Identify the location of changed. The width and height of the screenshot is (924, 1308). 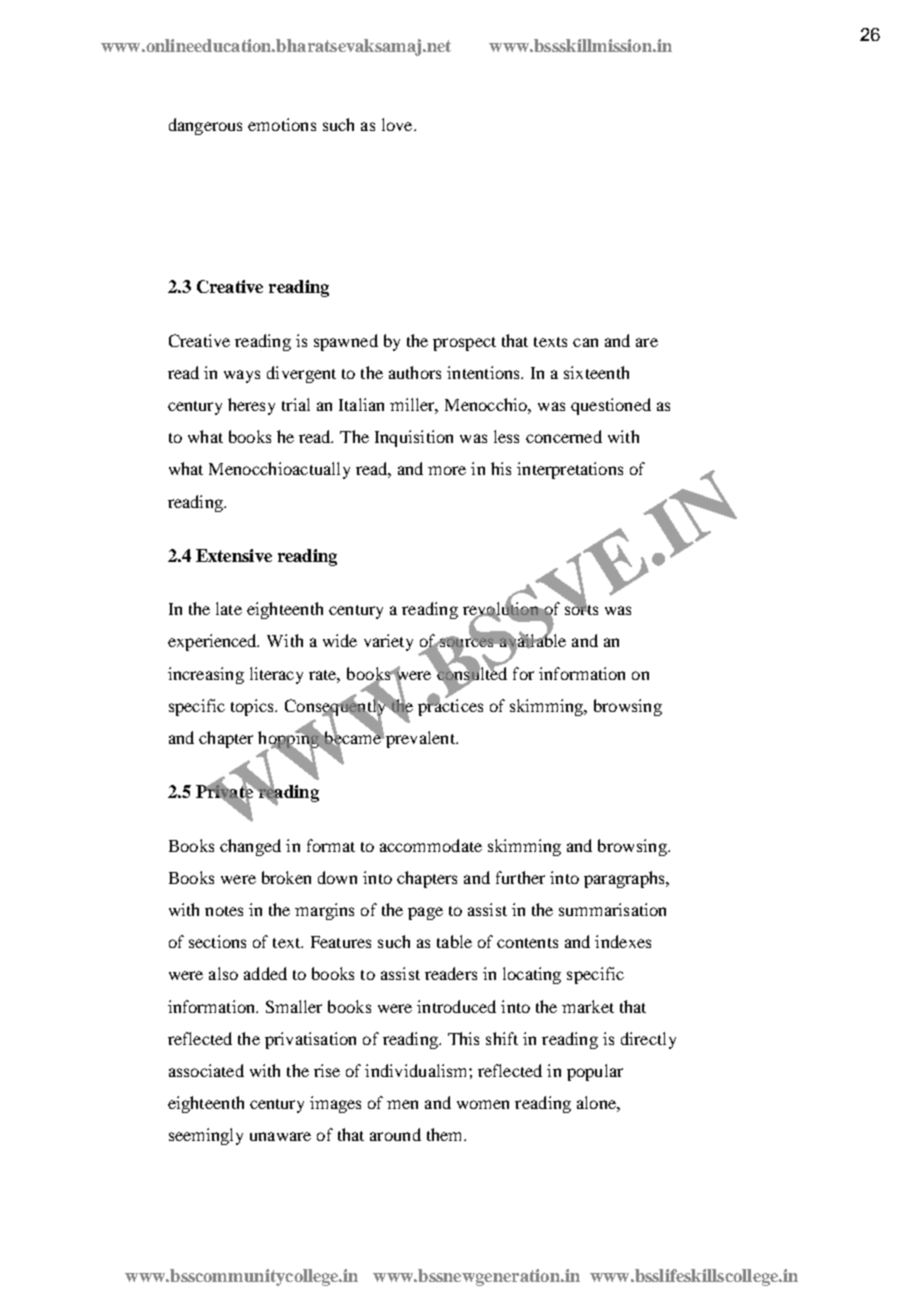
(250, 847).
